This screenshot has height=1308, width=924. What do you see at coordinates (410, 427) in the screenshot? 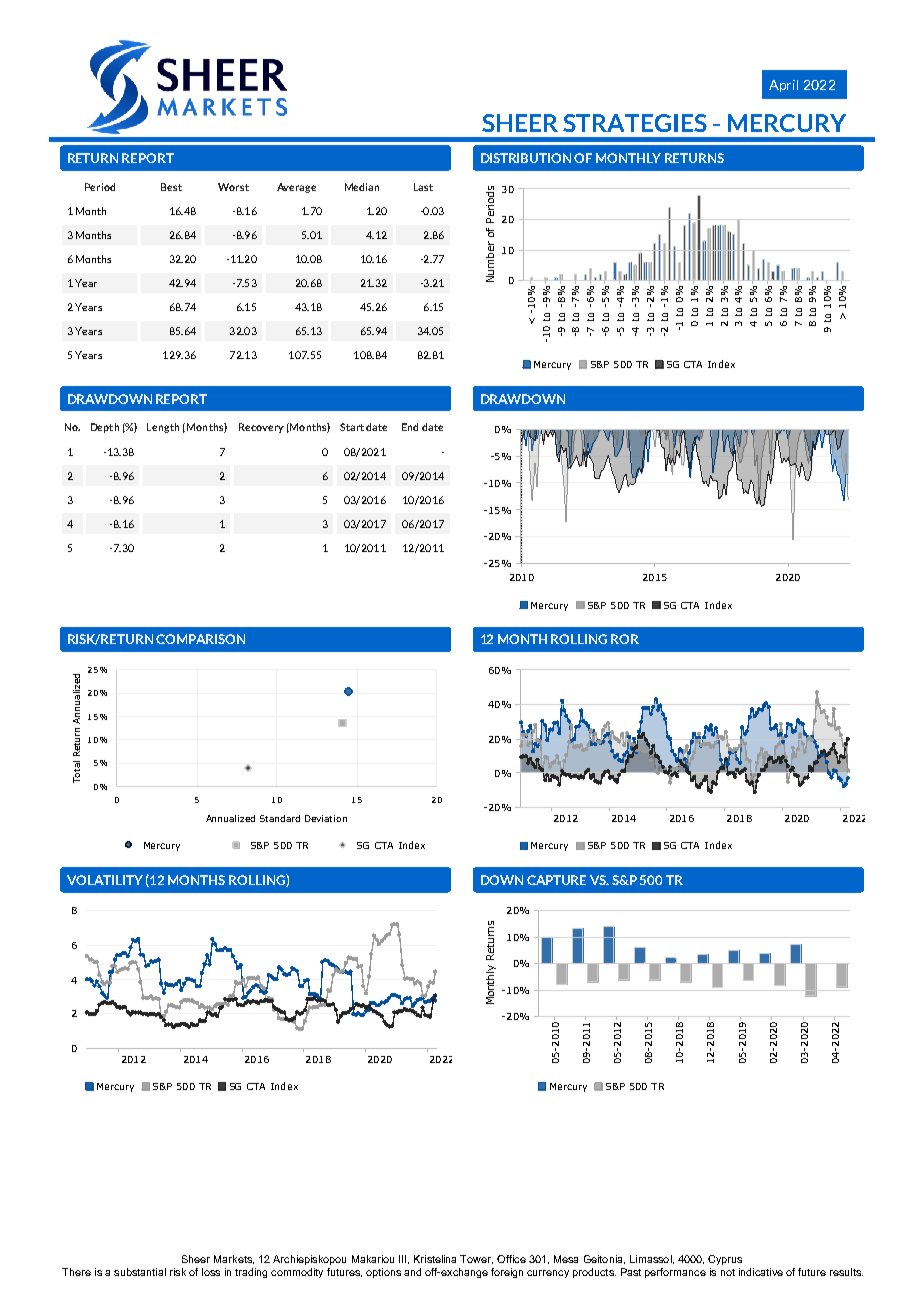
I see `End` at bounding box center [410, 427].
